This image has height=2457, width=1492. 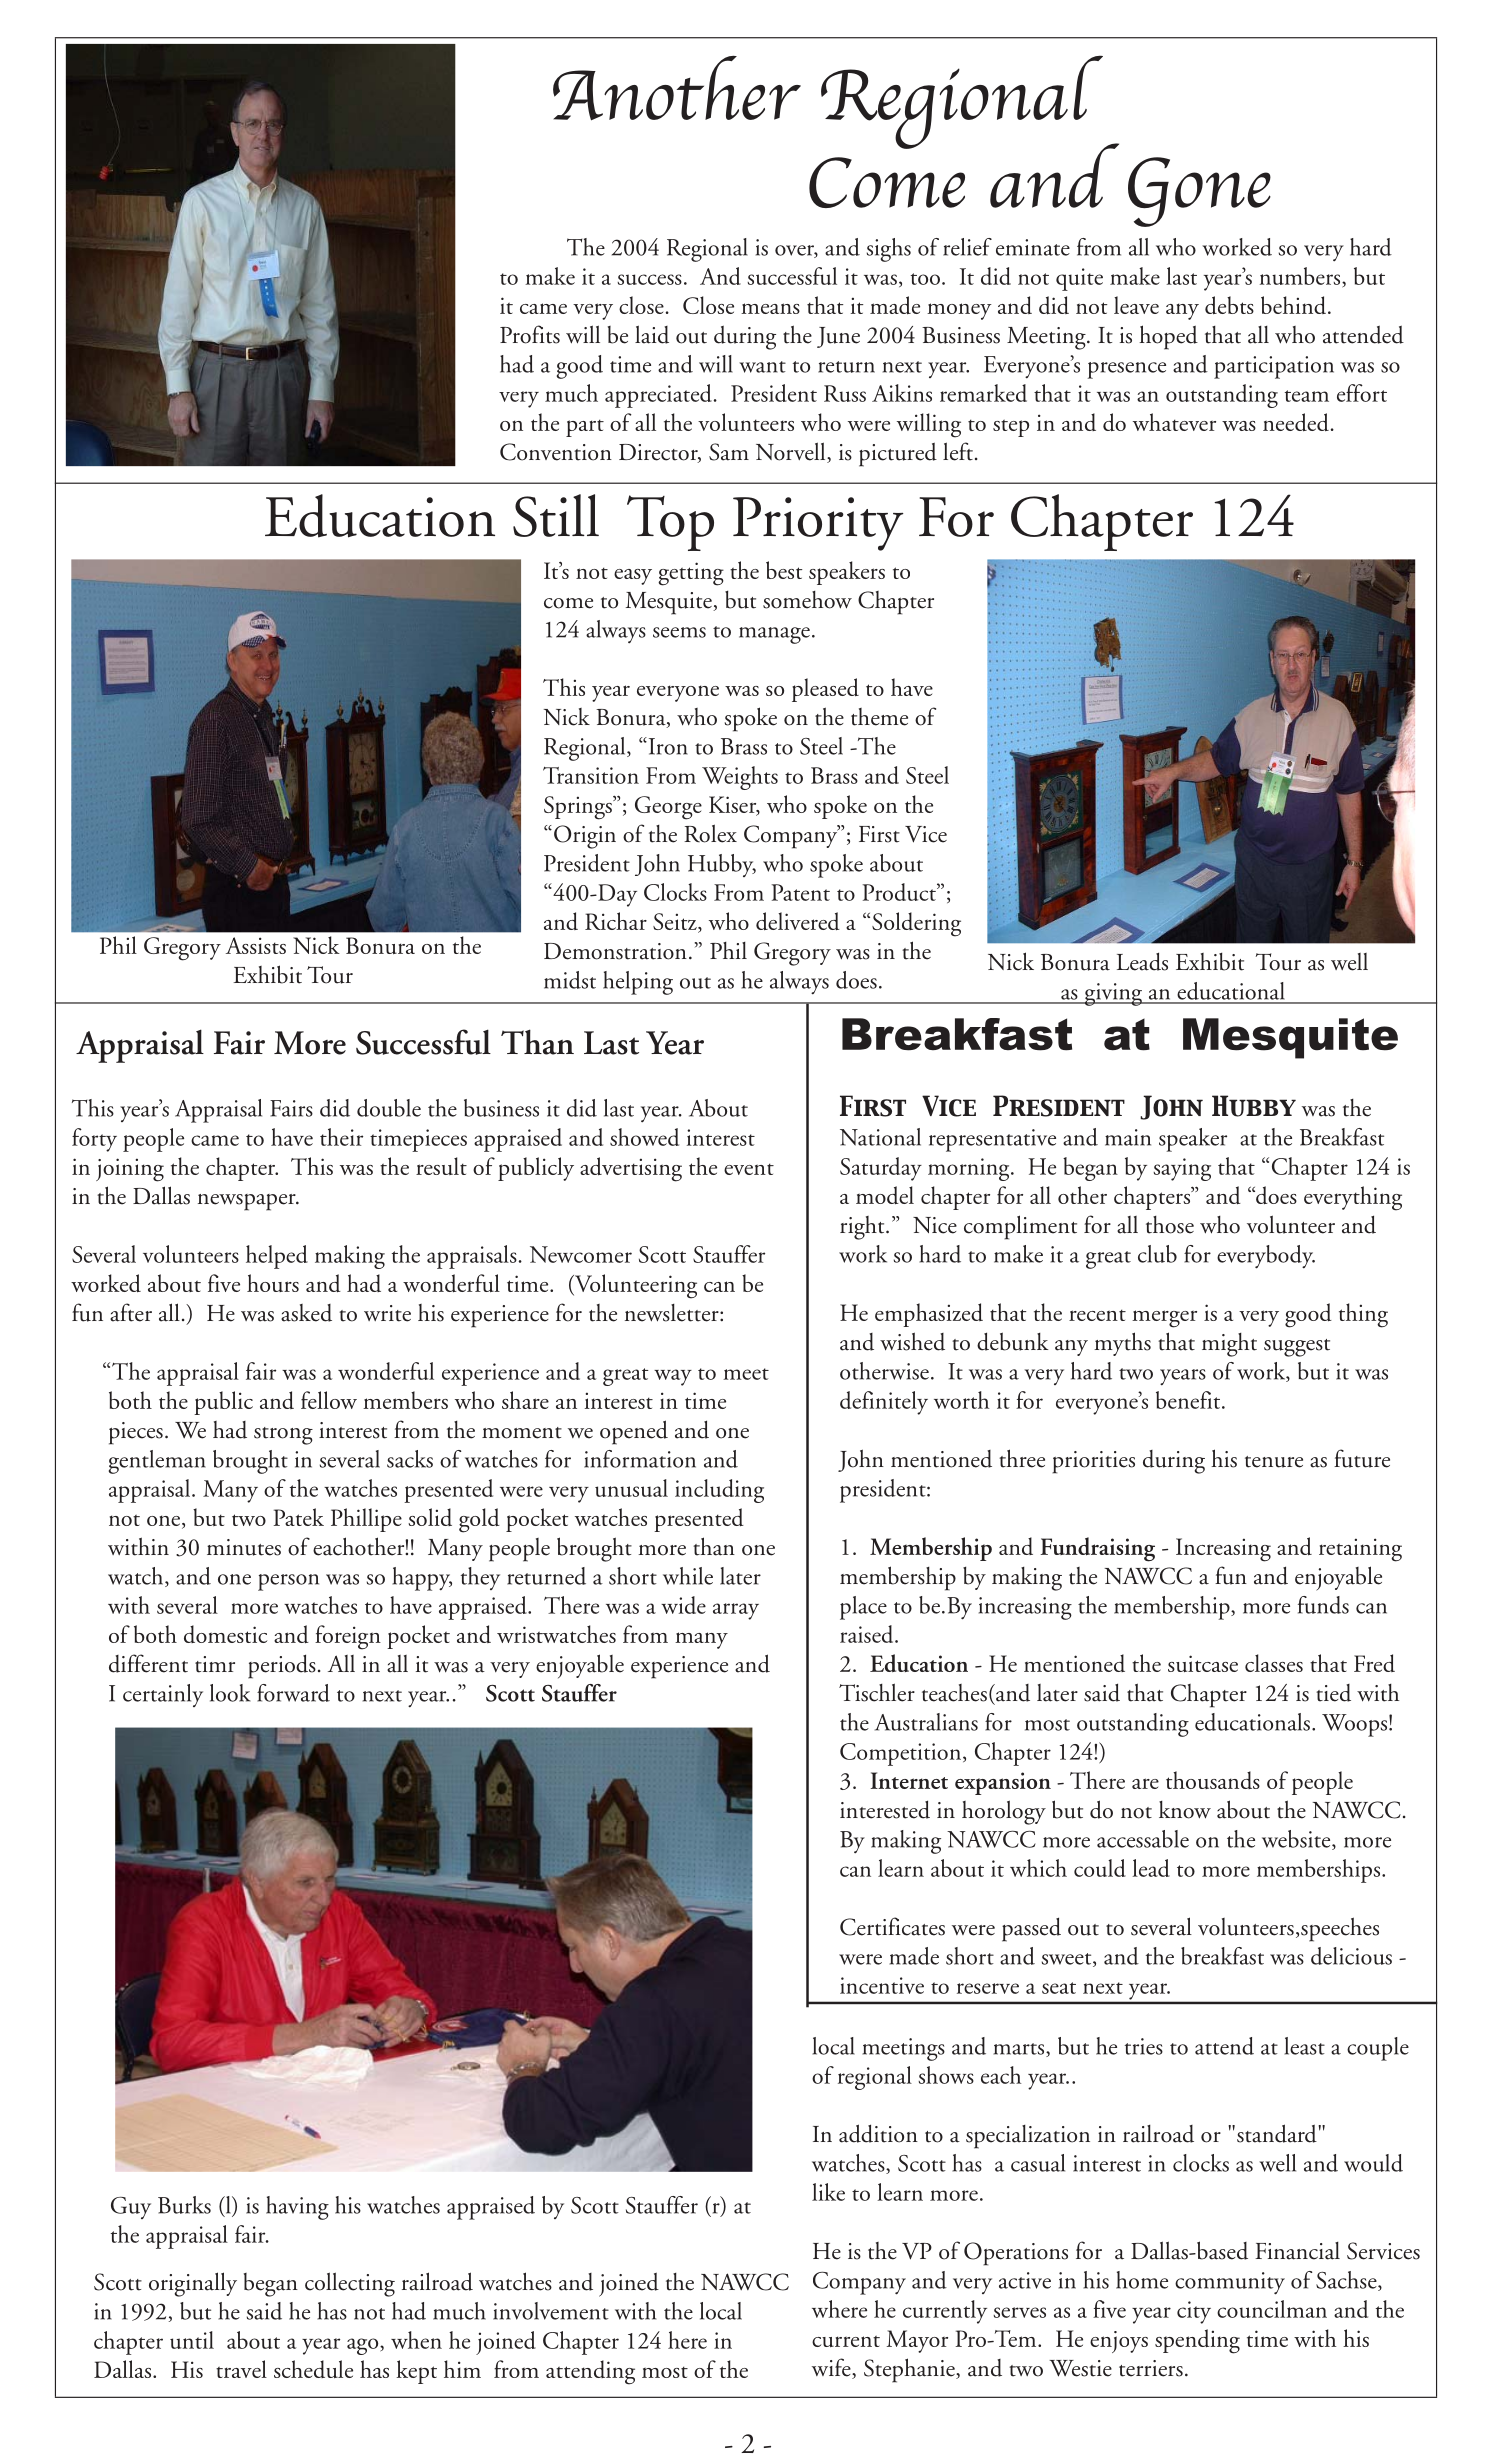 I want to click on Profits, so click(x=530, y=334).
